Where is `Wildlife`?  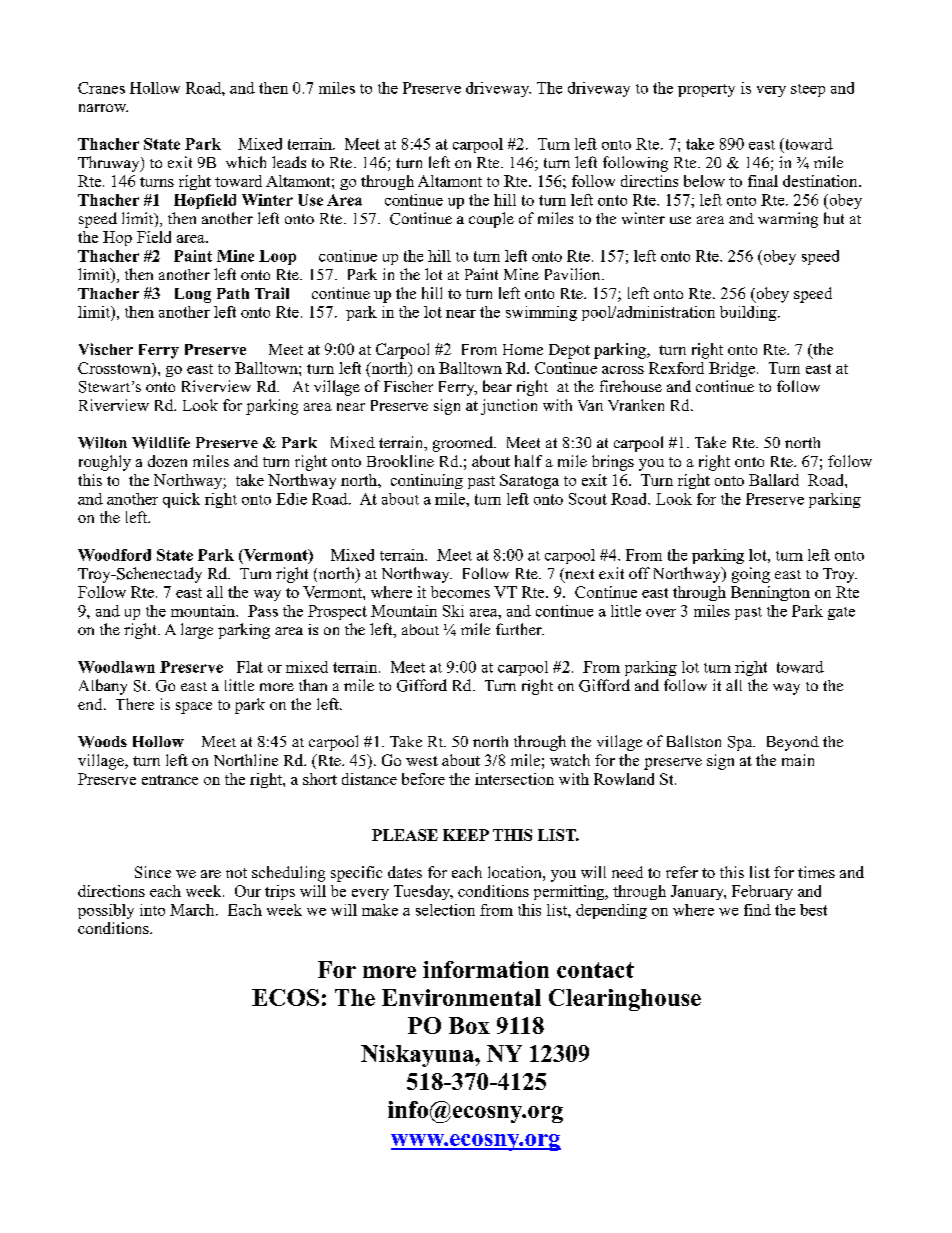
Wildlife is located at coordinates (161, 443).
